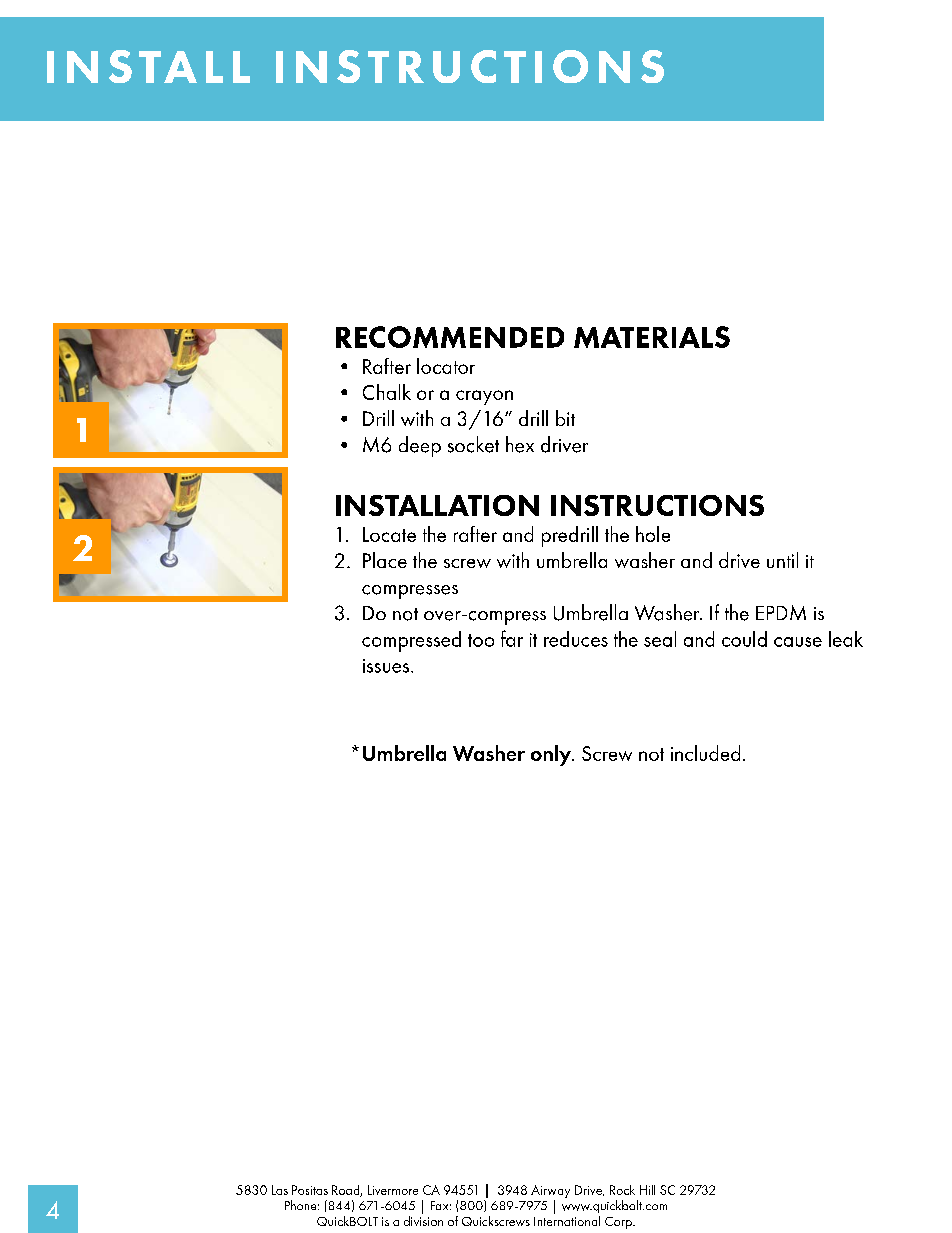  What do you see at coordinates (744, 639) in the screenshot?
I see `could` at bounding box center [744, 639].
